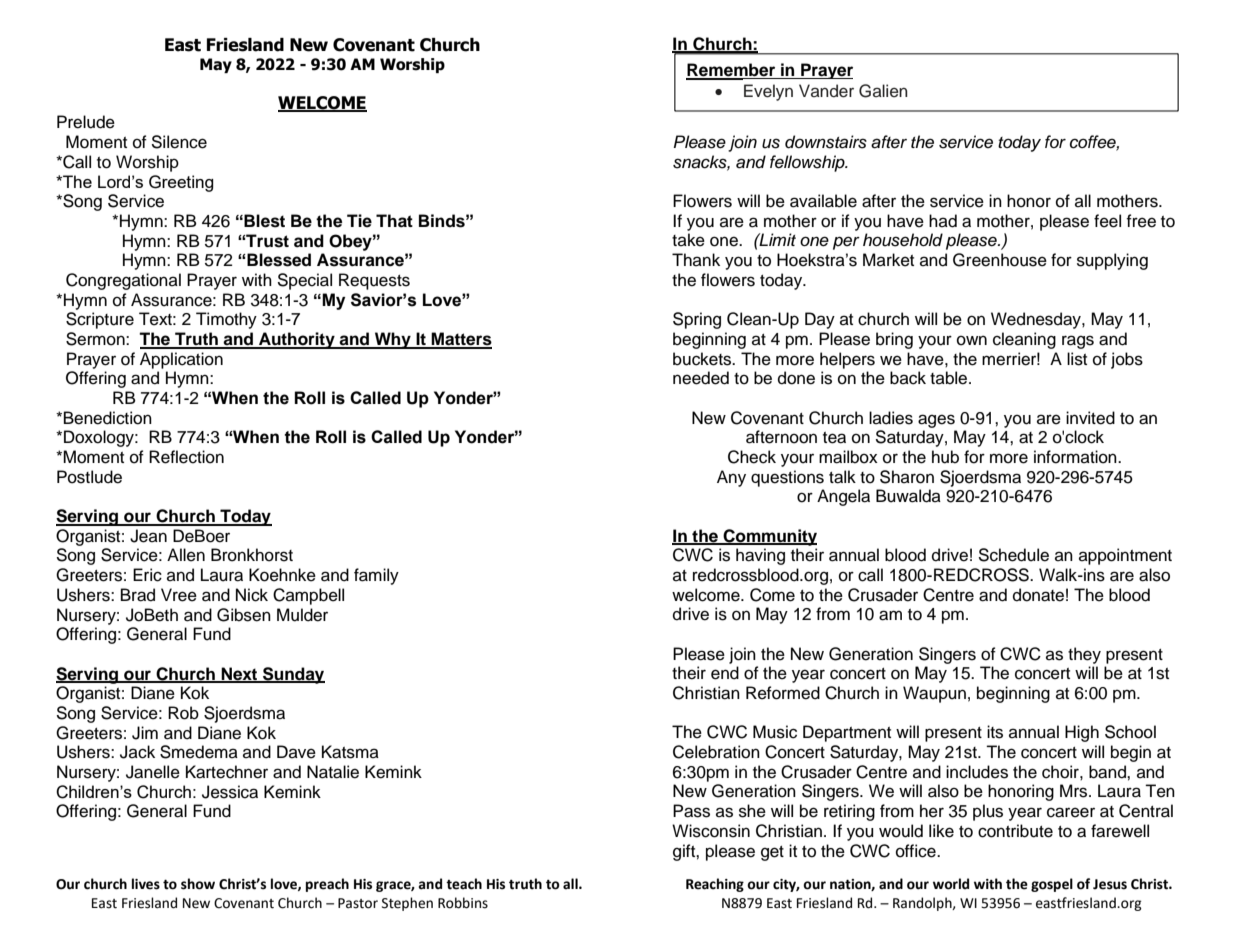 The width and height of the page is (1233, 952). Describe the element at coordinates (179, 142) in the page. I see `Silence` at that location.
